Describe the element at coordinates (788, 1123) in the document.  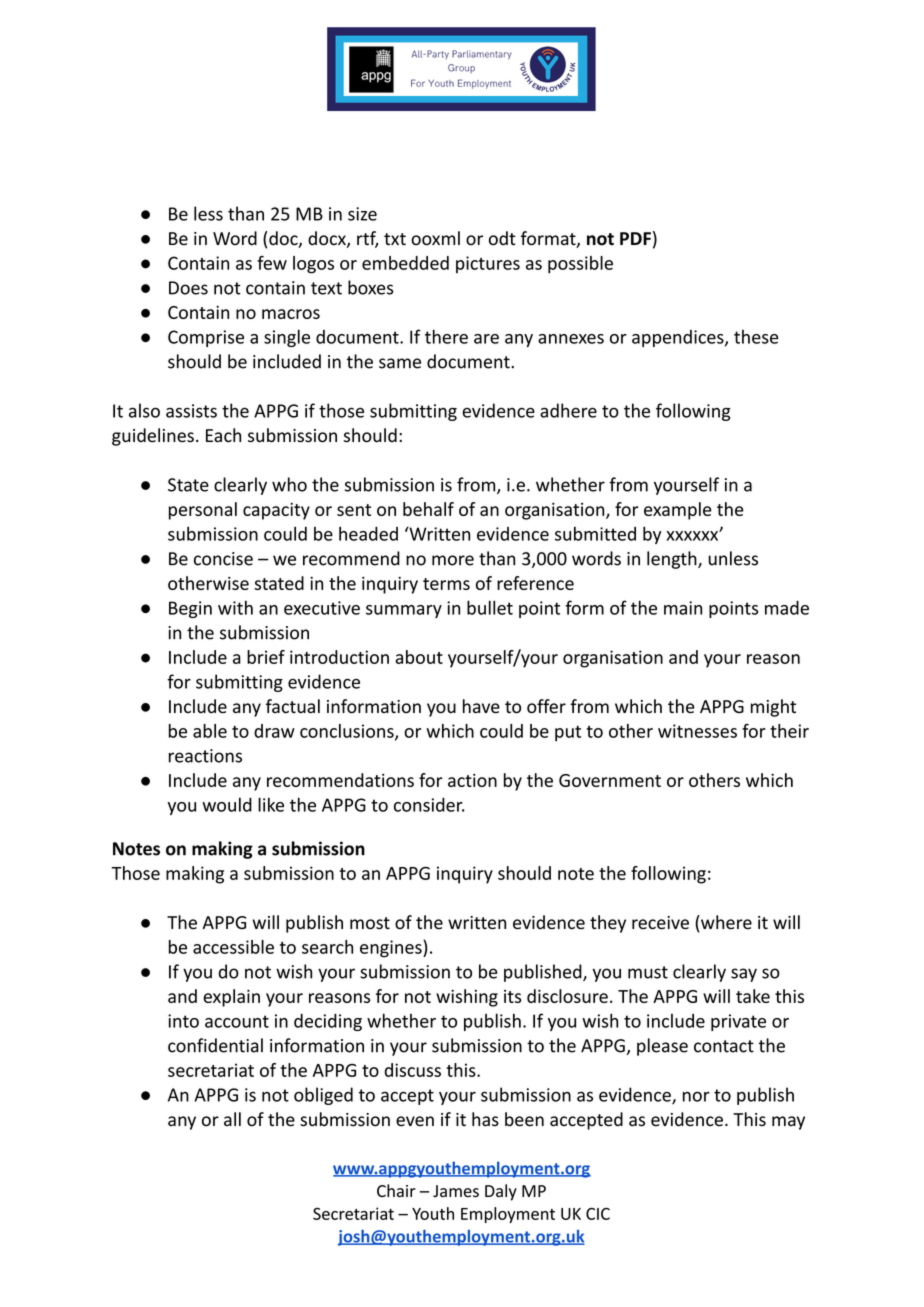
I see `may` at that location.
